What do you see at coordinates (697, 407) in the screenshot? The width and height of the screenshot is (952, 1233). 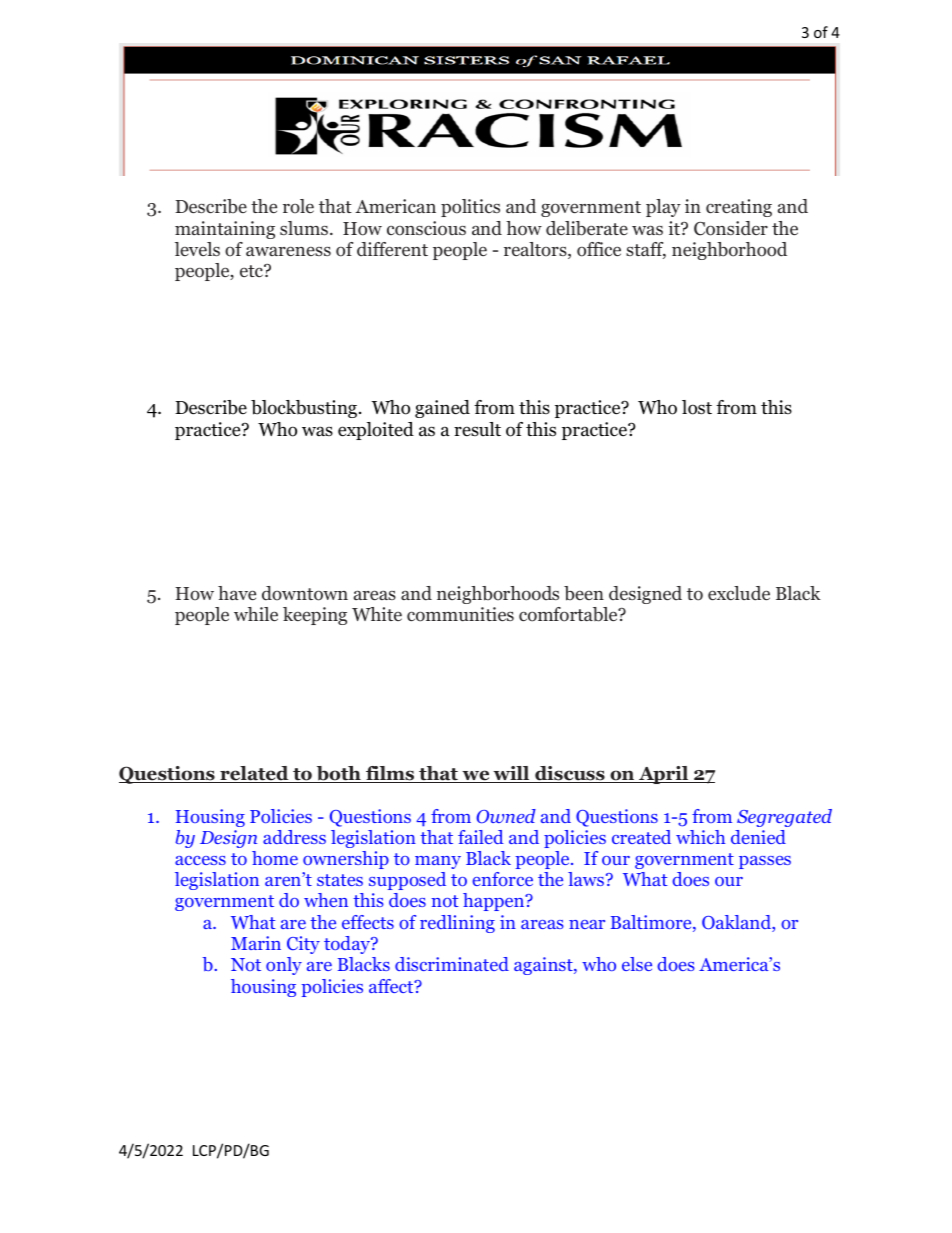 I see `lost` at bounding box center [697, 407].
